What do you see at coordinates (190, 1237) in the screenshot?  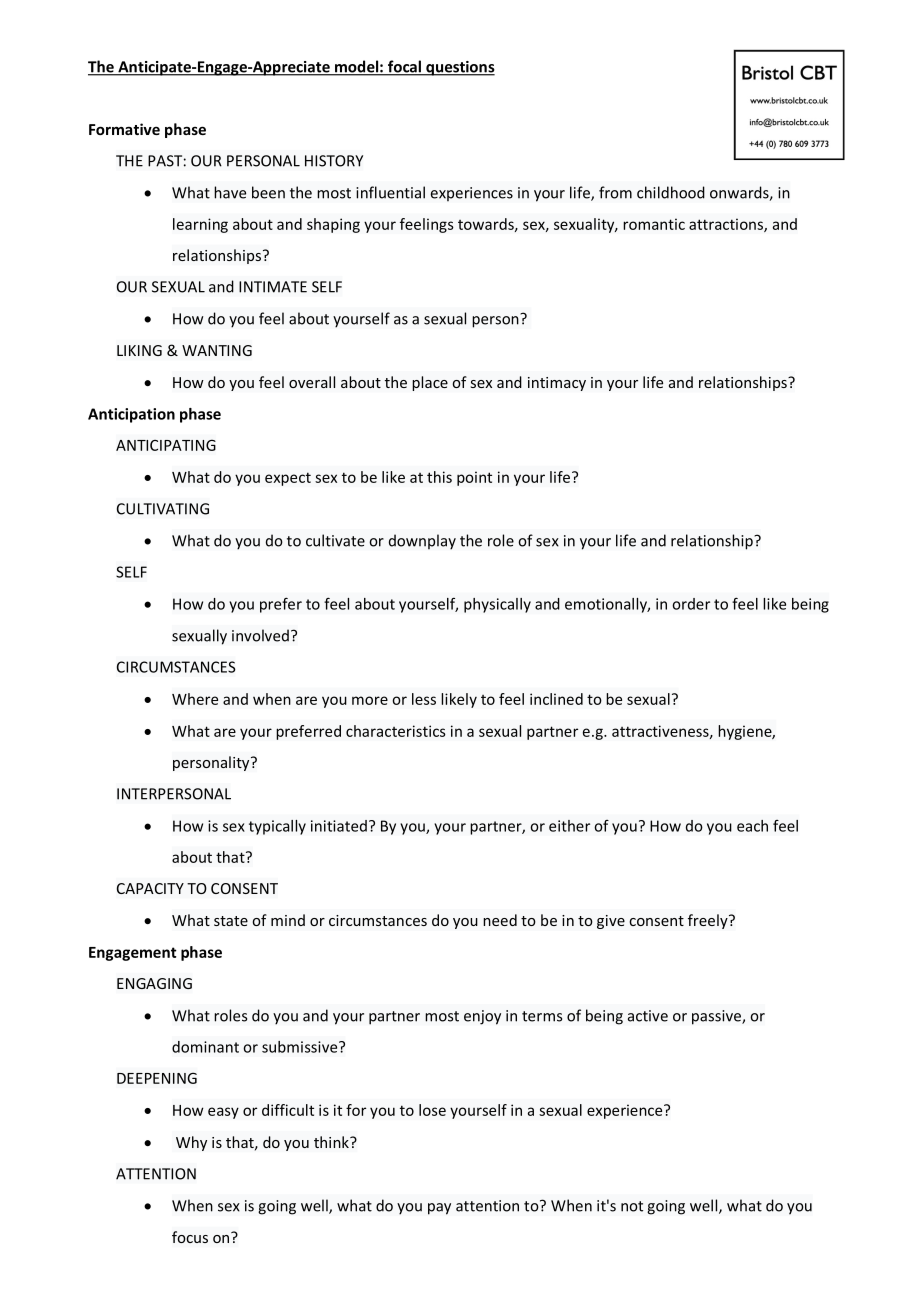 I see `focus` at bounding box center [190, 1237].
